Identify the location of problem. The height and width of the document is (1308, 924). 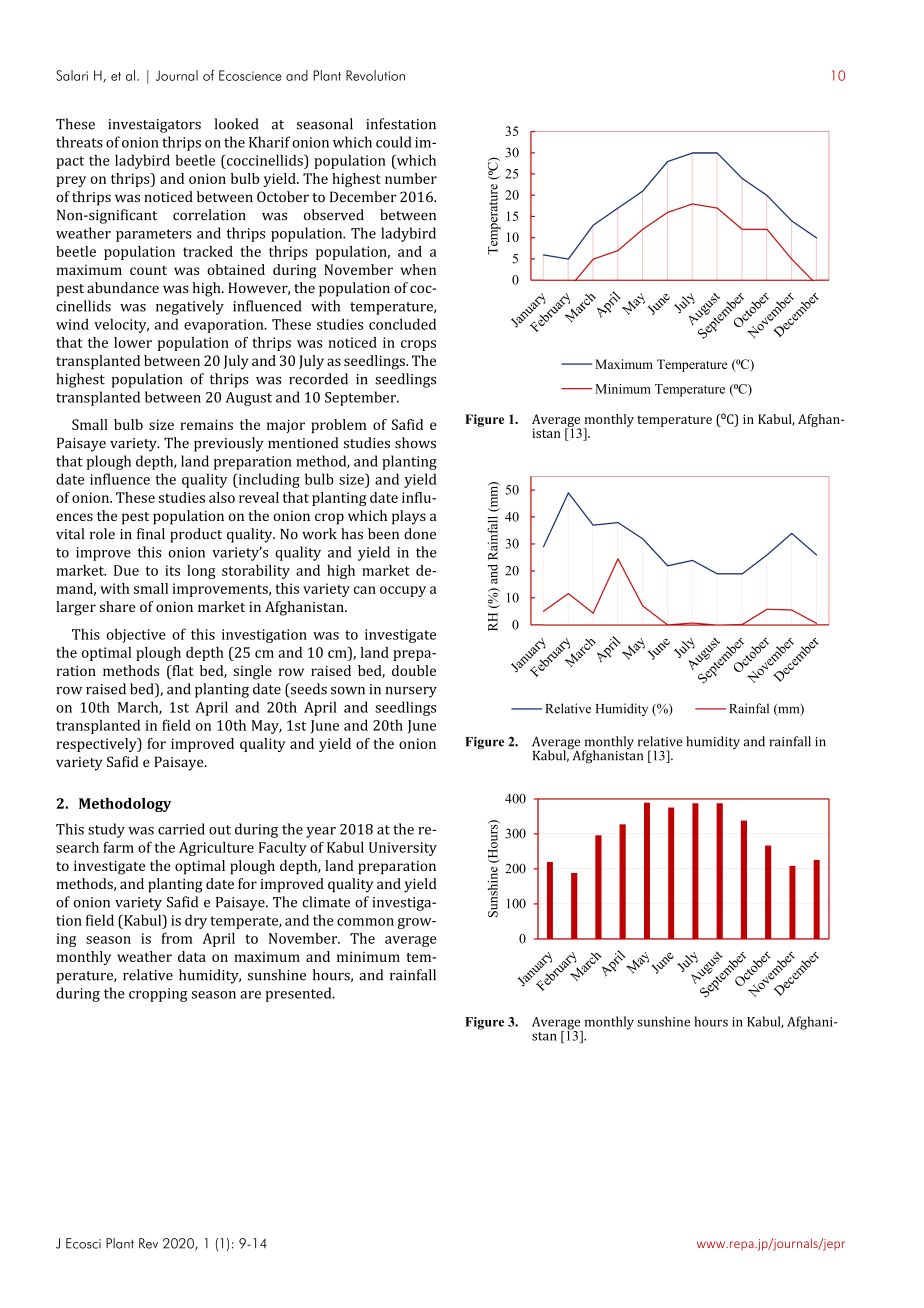
(339, 426).
